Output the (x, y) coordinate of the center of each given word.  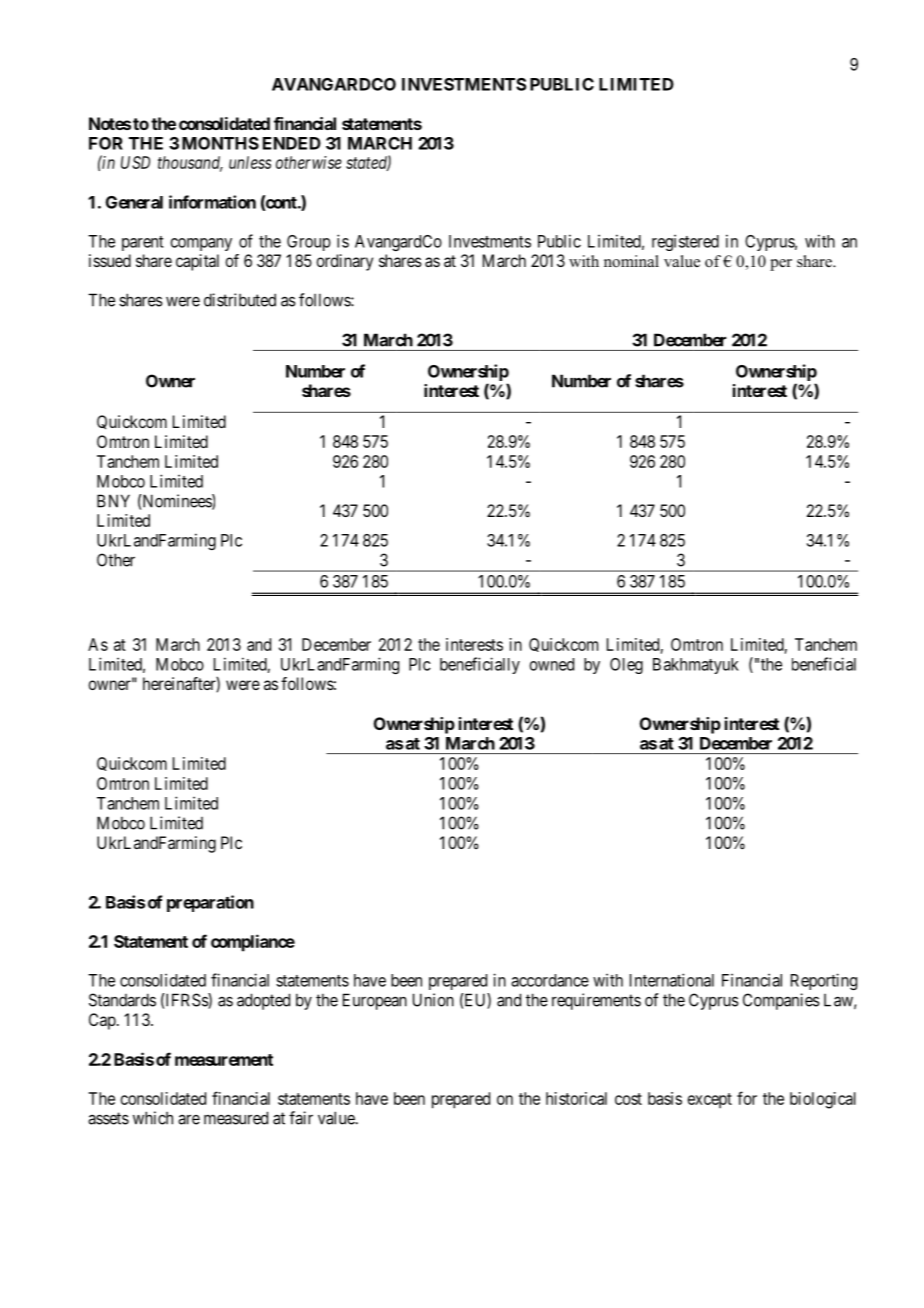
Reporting (824, 981)
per (781, 265)
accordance (550, 980)
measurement (224, 1060)
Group (309, 243)
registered (685, 242)
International (672, 980)
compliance (253, 943)
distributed (240, 300)
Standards (122, 1000)
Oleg (626, 666)
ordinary (344, 262)
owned (552, 664)
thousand (190, 163)
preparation (210, 903)
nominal (631, 261)
